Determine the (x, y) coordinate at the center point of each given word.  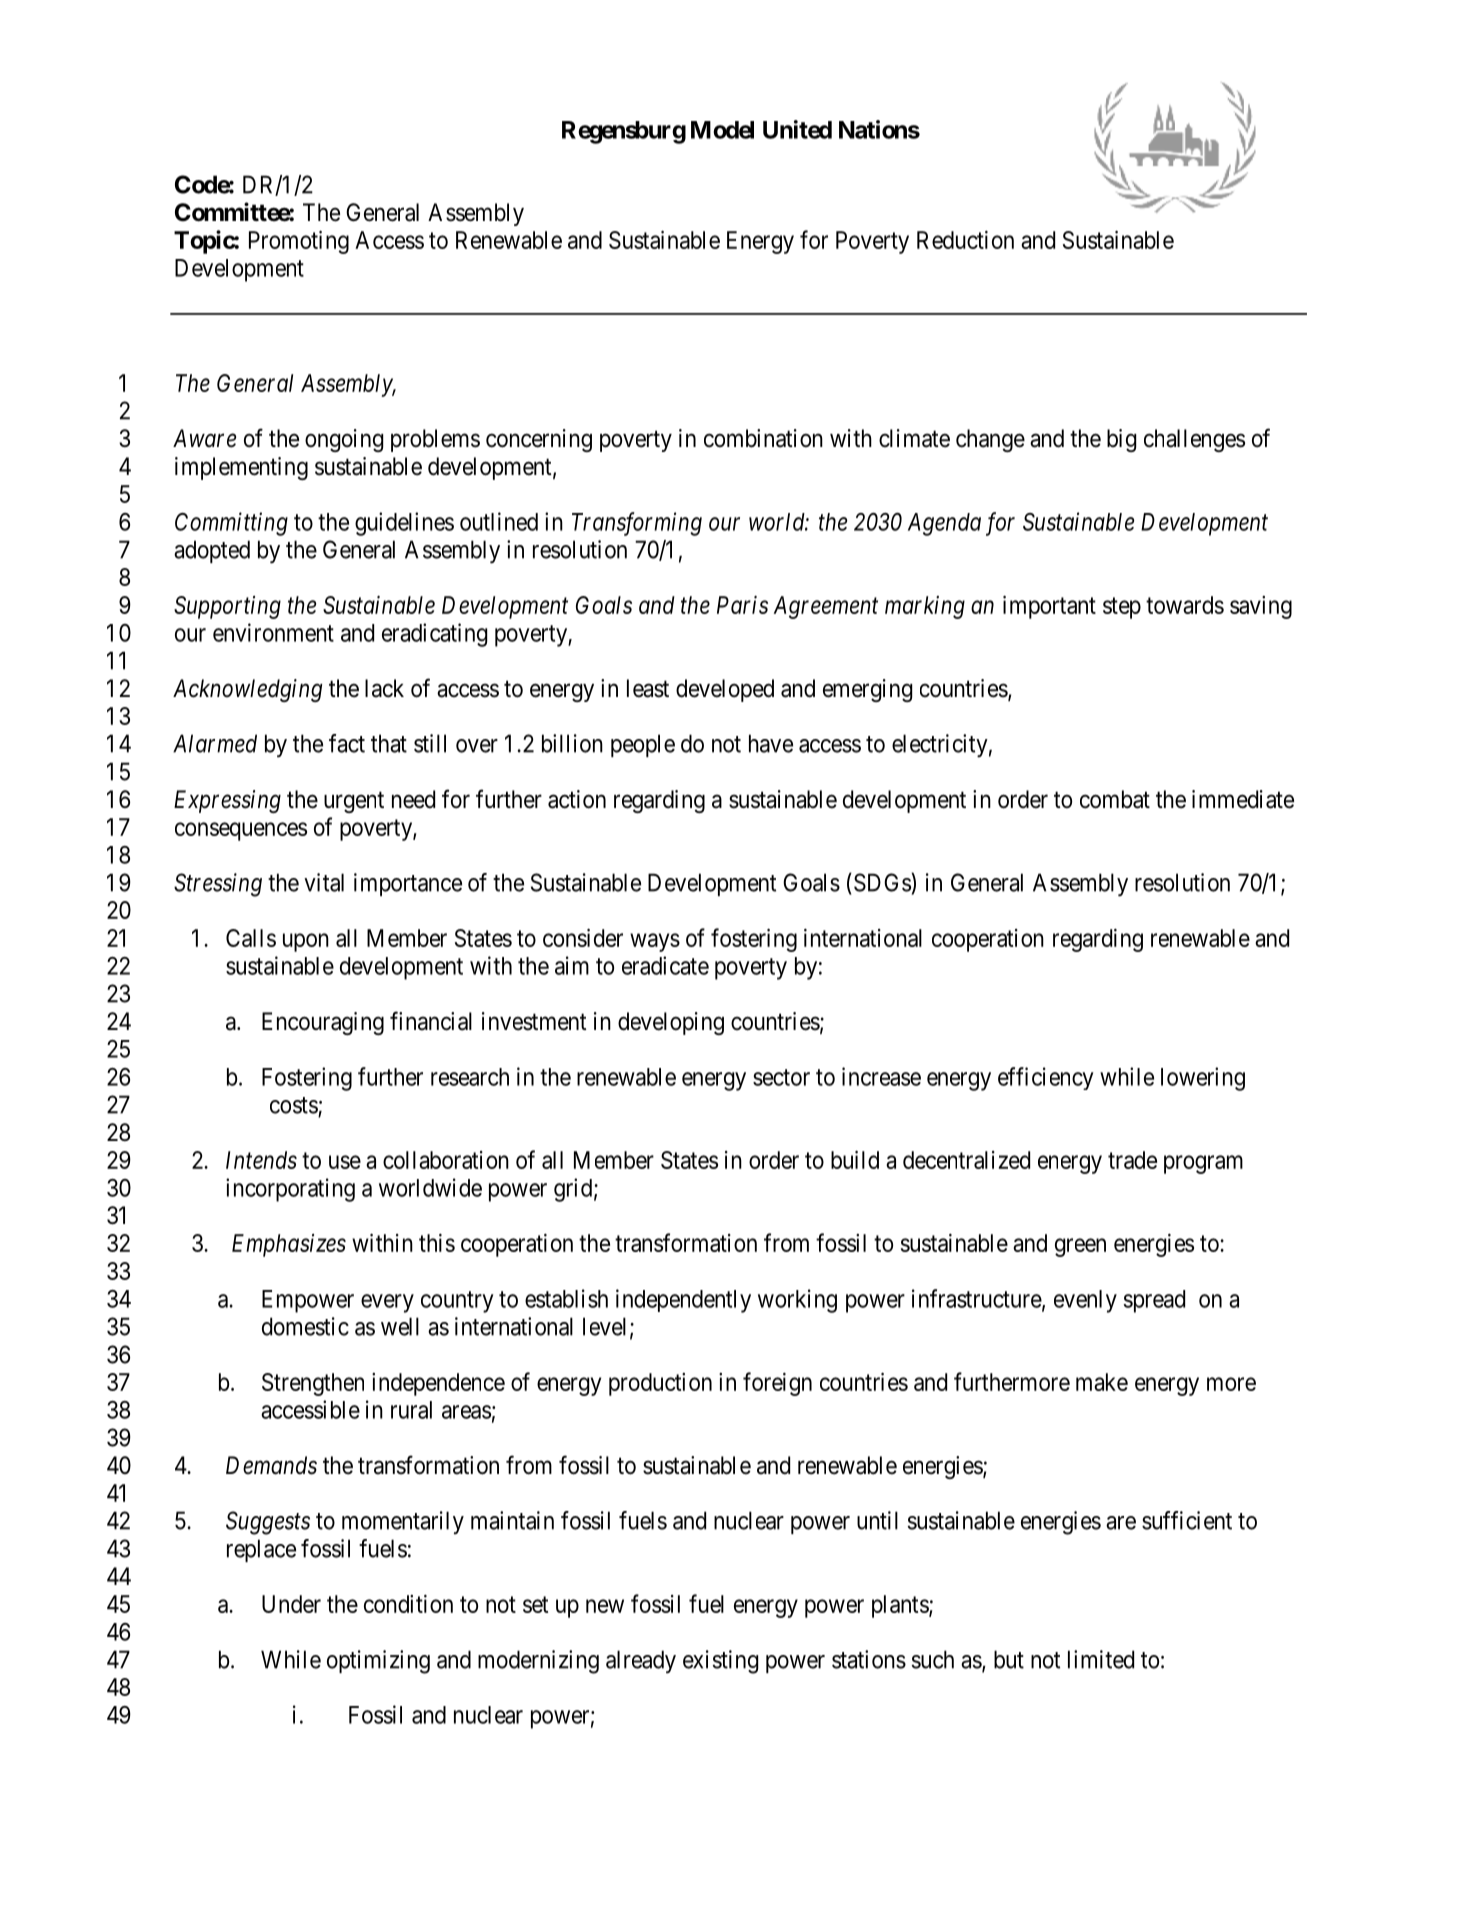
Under (291, 1604)
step (1122, 608)
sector (781, 1077)
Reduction (965, 240)
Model (722, 130)
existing (720, 1662)
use (345, 1162)
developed (725, 690)
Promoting (299, 242)
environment (273, 632)
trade (1132, 1160)
